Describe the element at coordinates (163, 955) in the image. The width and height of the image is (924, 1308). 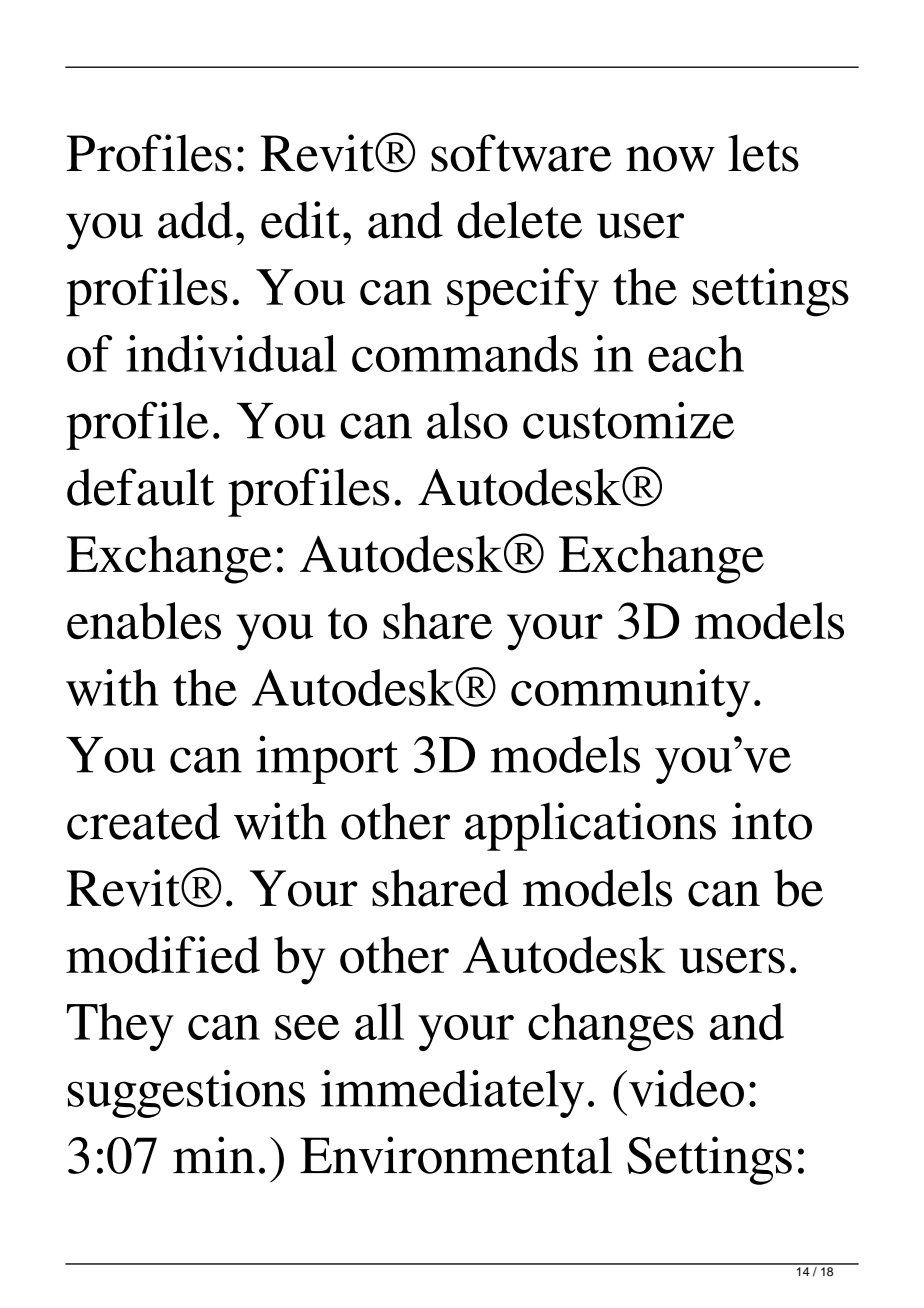
I see `modified` at that location.
